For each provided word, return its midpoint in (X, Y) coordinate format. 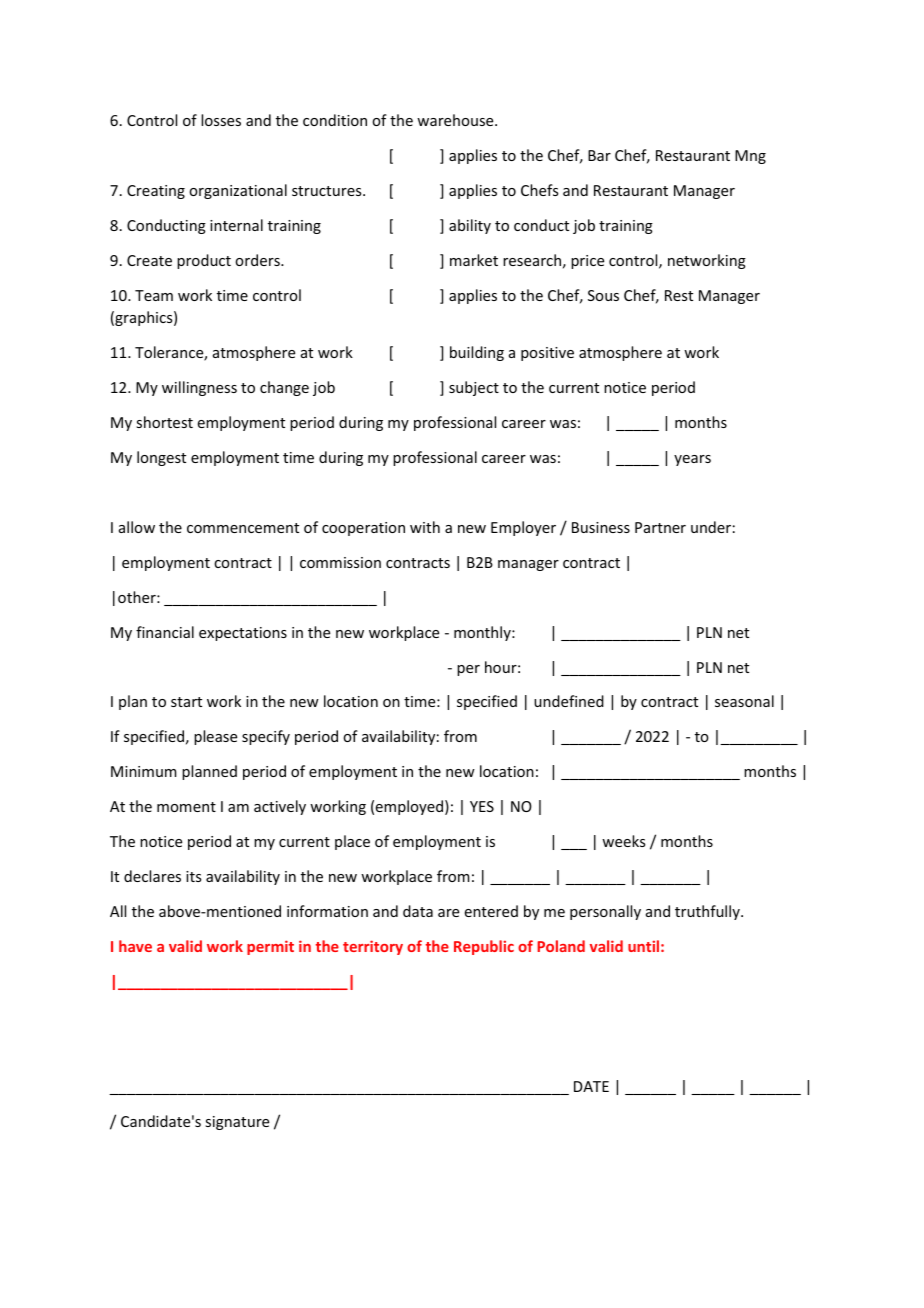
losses (221, 120)
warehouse (456, 120)
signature (237, 1123)
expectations (243, 634)
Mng (750, 157)
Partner (660, 527)
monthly (483, 633)
